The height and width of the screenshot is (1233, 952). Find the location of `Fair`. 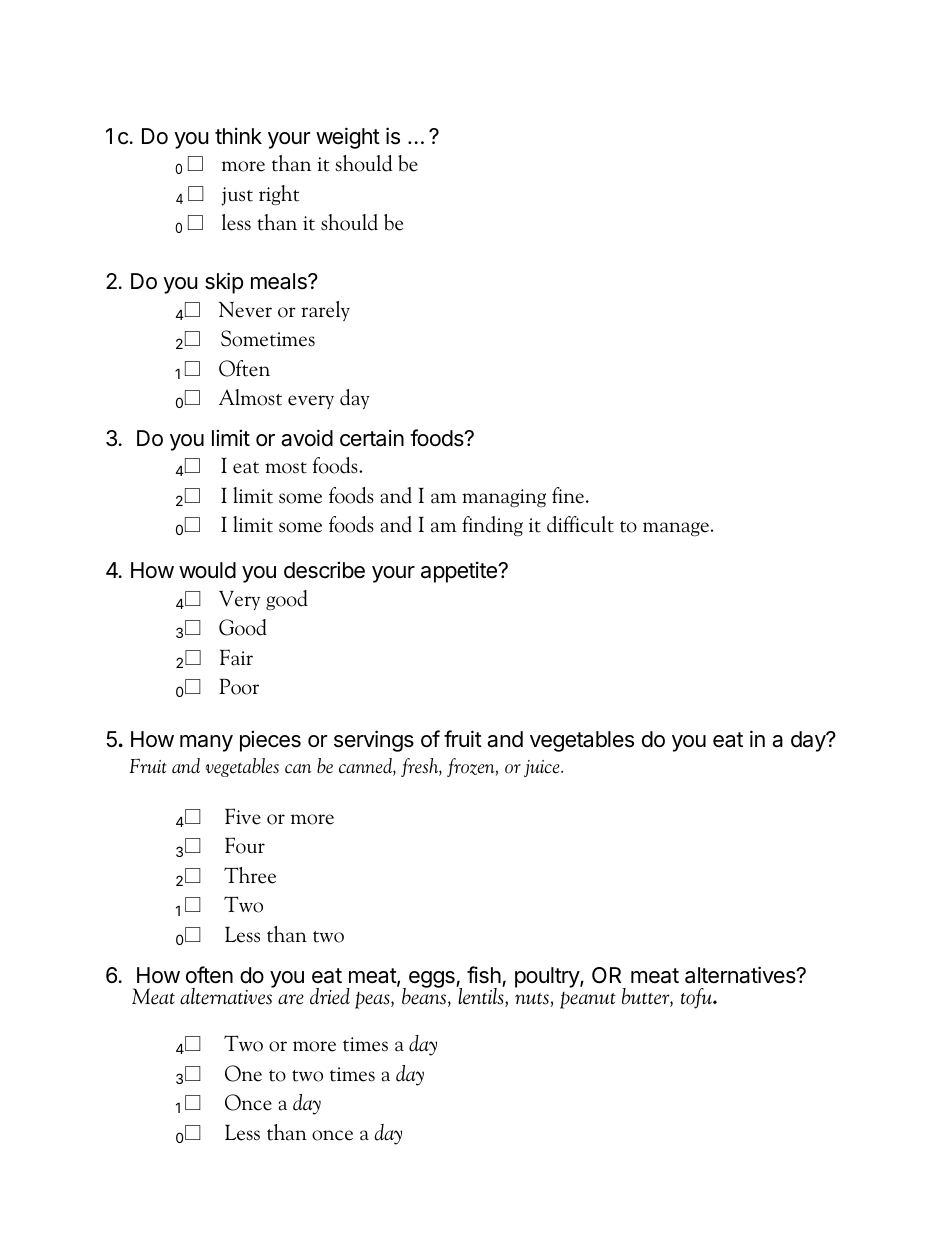

Fair is located at coordinates (236, 657).
